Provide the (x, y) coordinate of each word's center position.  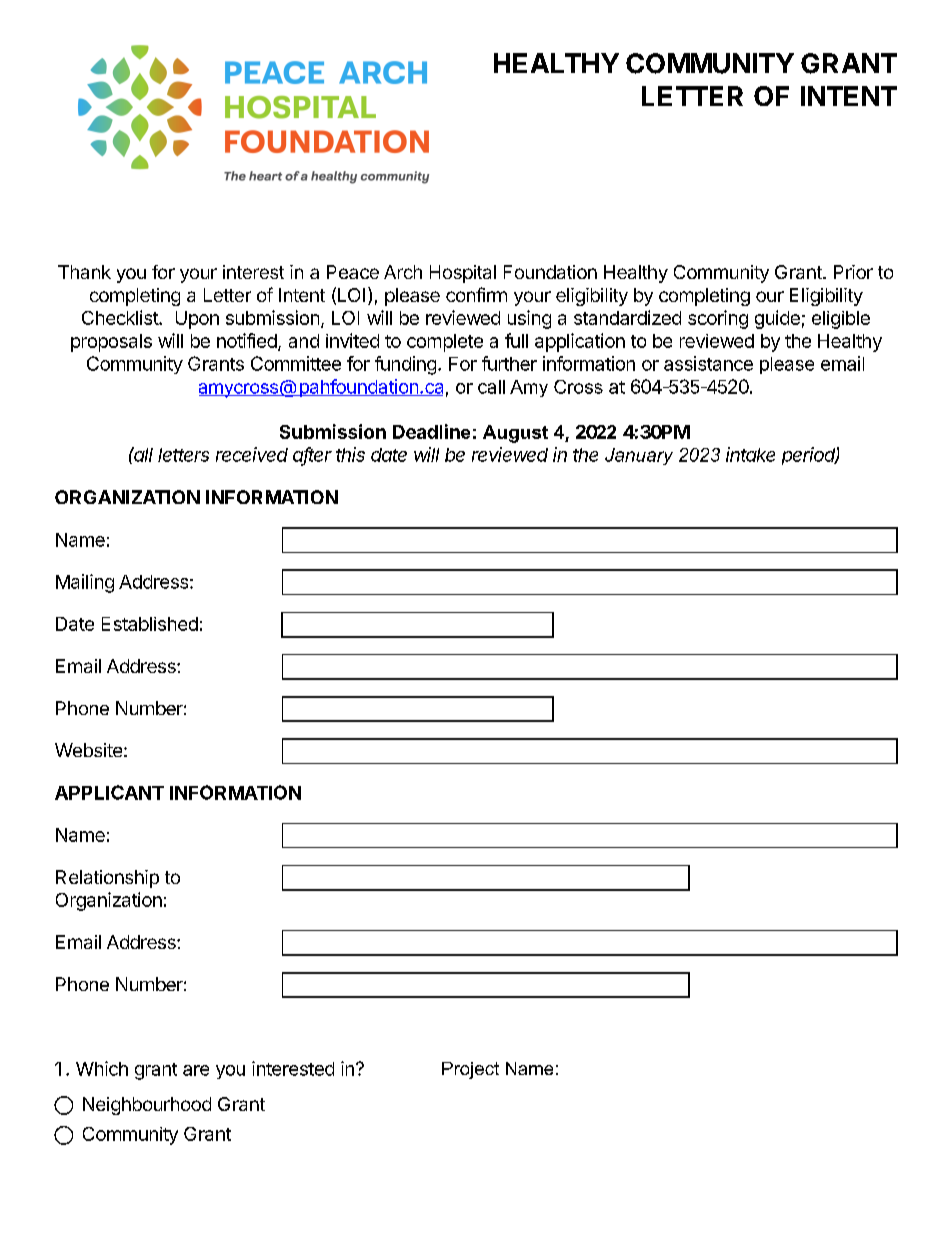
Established (150, 624)
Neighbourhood (147, 1106)
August (515, 434)
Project (470, 1070)
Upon (197, 320)
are (196, 1070)
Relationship (107, 879)
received (252, 454)
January (639, 456)
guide (777, 319)
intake (750, 454)
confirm (476, 294)
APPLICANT (109, 792)
